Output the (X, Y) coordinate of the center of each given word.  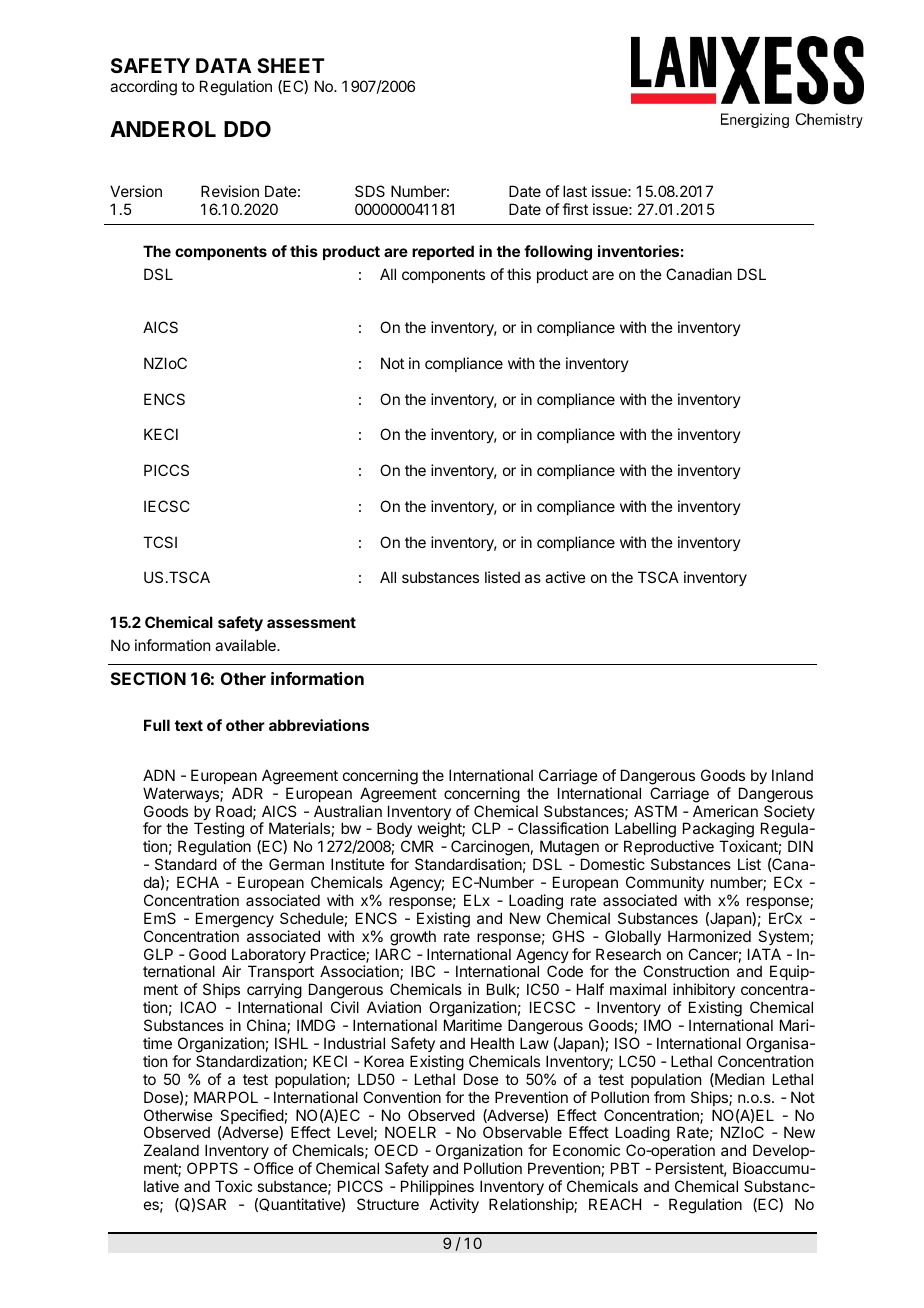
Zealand (171, 1150)
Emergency (235, 920)
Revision (230, 191)
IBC (423, 971)
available (246, 645)
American (725, 811)
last (575, 191)
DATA (223, 65)
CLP (486, 828)
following (558, 253)
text (189, 725)
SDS (370, 191)
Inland (792, 775)
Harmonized (709, 936)
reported (443, 252)
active (565, 577)
